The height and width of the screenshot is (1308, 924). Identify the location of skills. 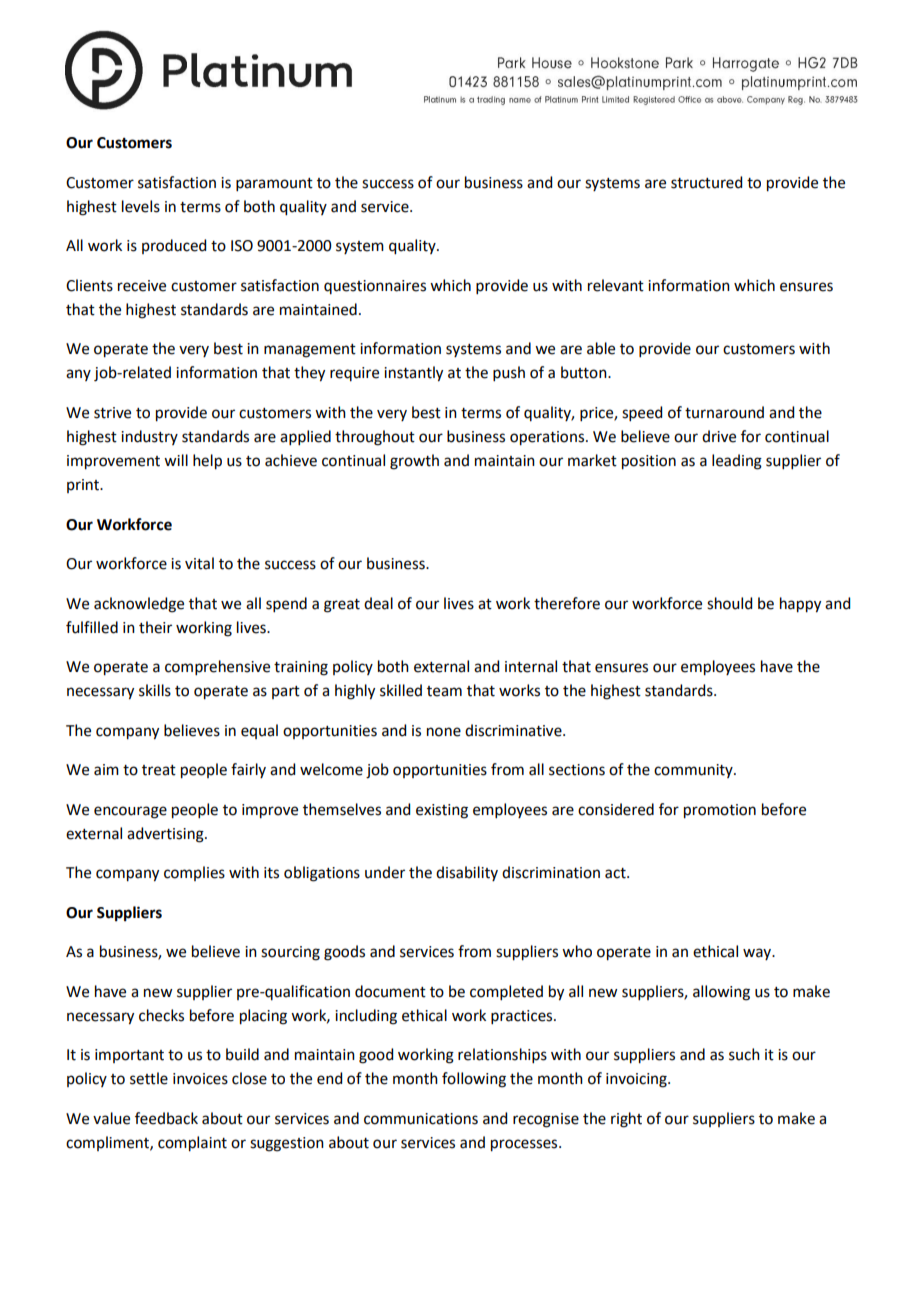
(155, 690).
